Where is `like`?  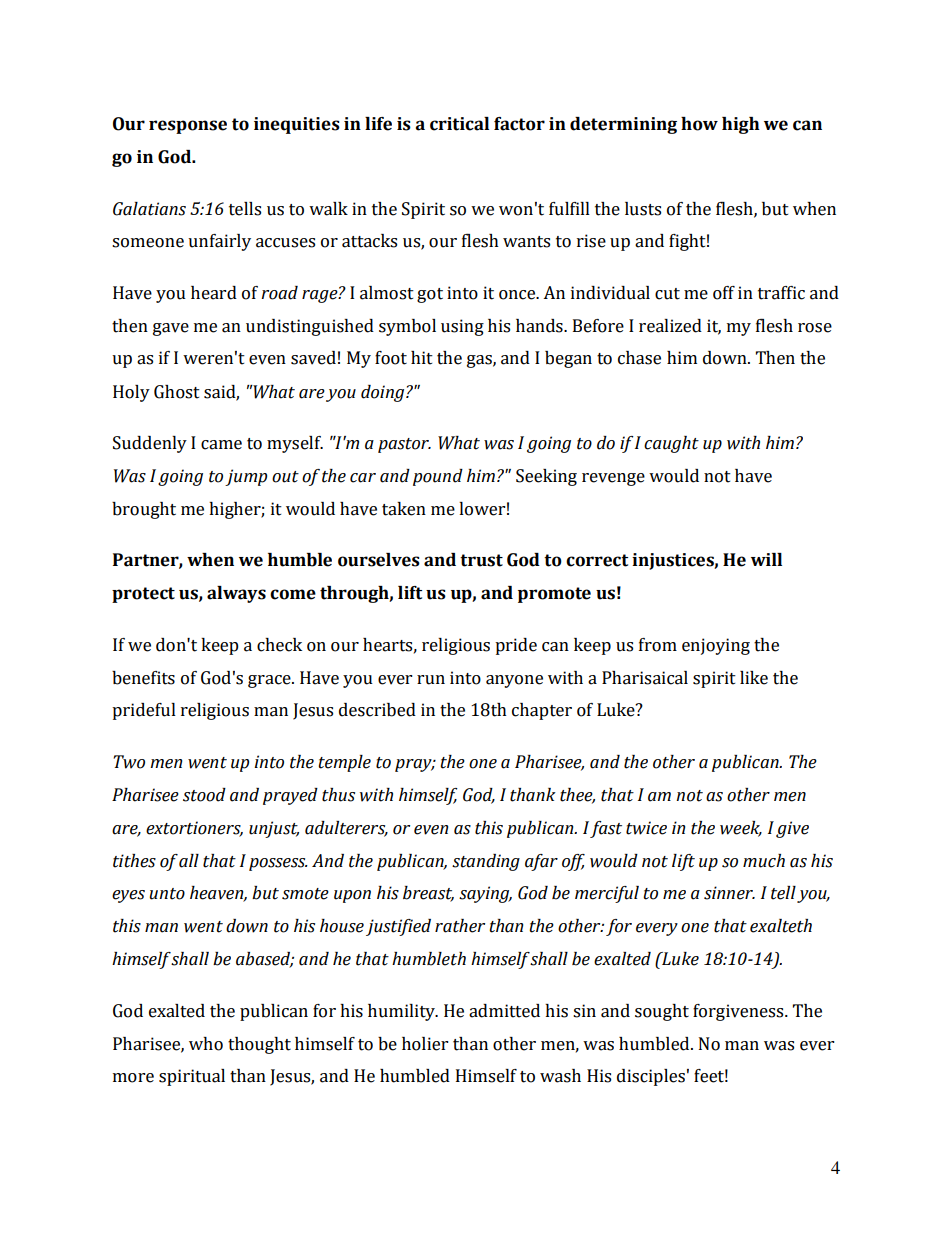 like is located at coordinates (754, 678).
